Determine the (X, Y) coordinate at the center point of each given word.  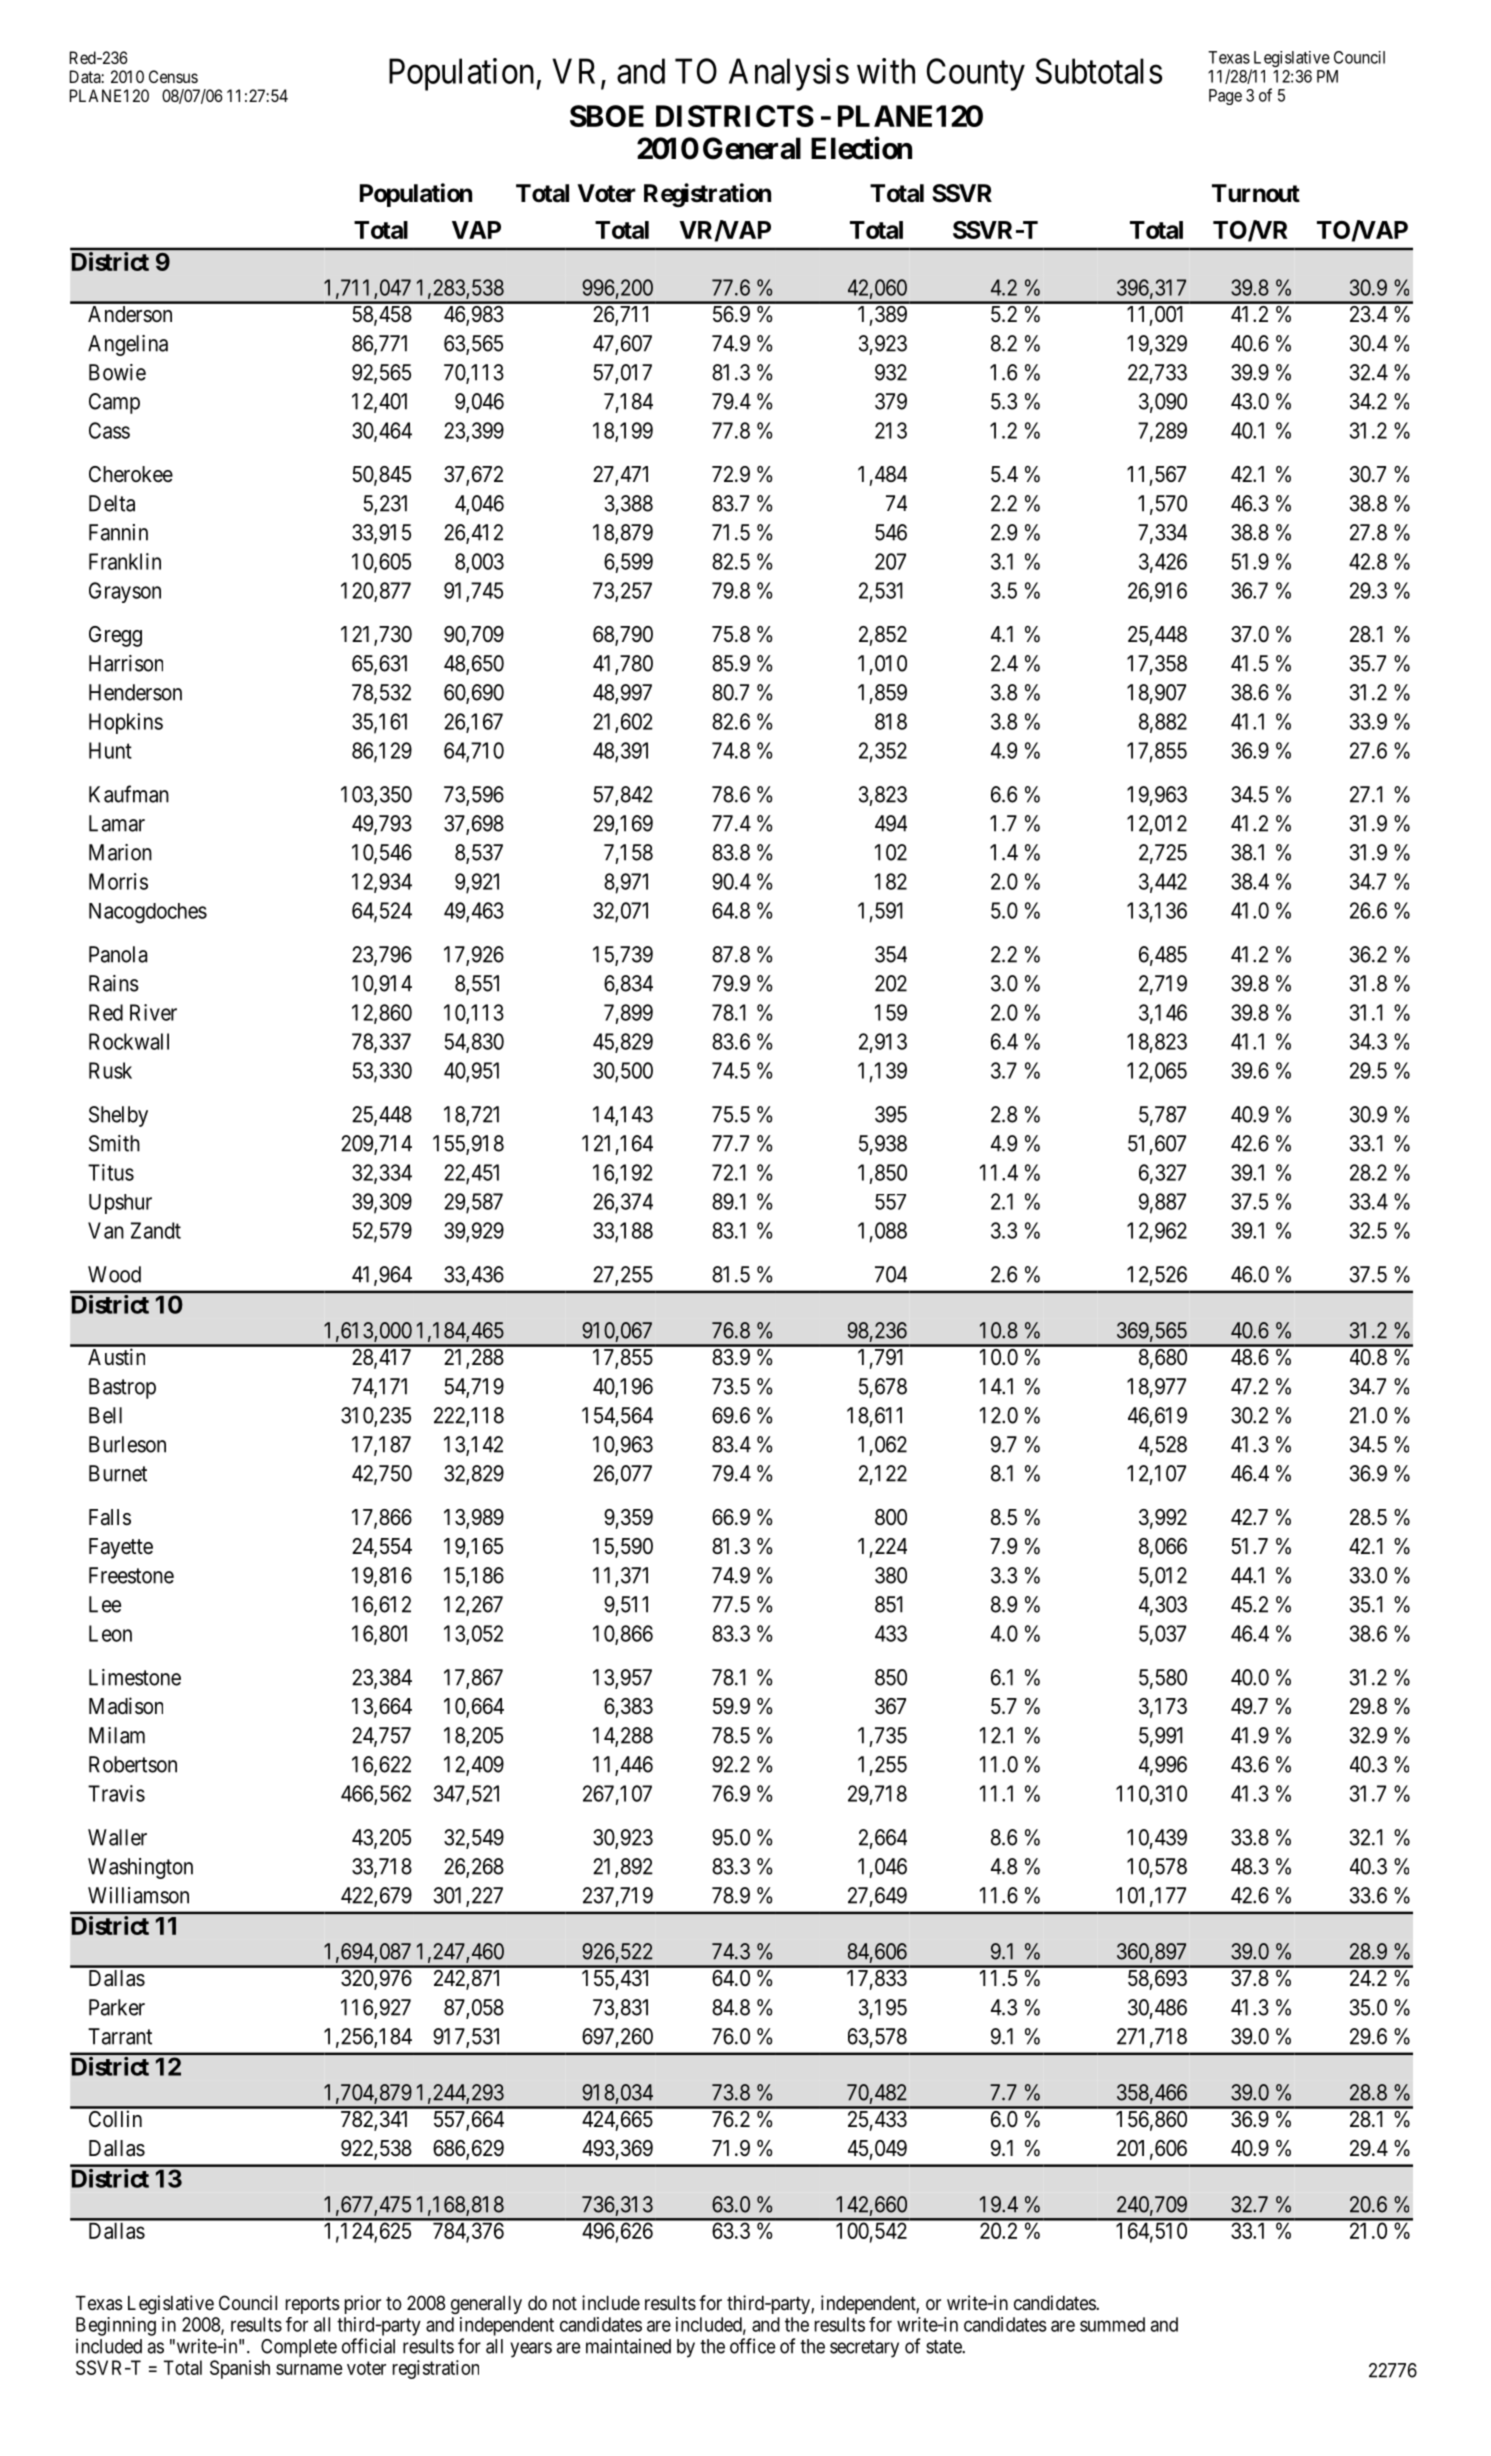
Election (861, 148)
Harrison (126, 663)
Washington (140, 1868)
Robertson (133, 1764)
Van (106, 1230)
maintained (628, 2346)
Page (1225, 97)
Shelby (118, 1116)
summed (1112, 2324)
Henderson (135, 692)
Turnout (1256, 193)
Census (173, 76)
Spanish (240, 2369)
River (153, 1012)
